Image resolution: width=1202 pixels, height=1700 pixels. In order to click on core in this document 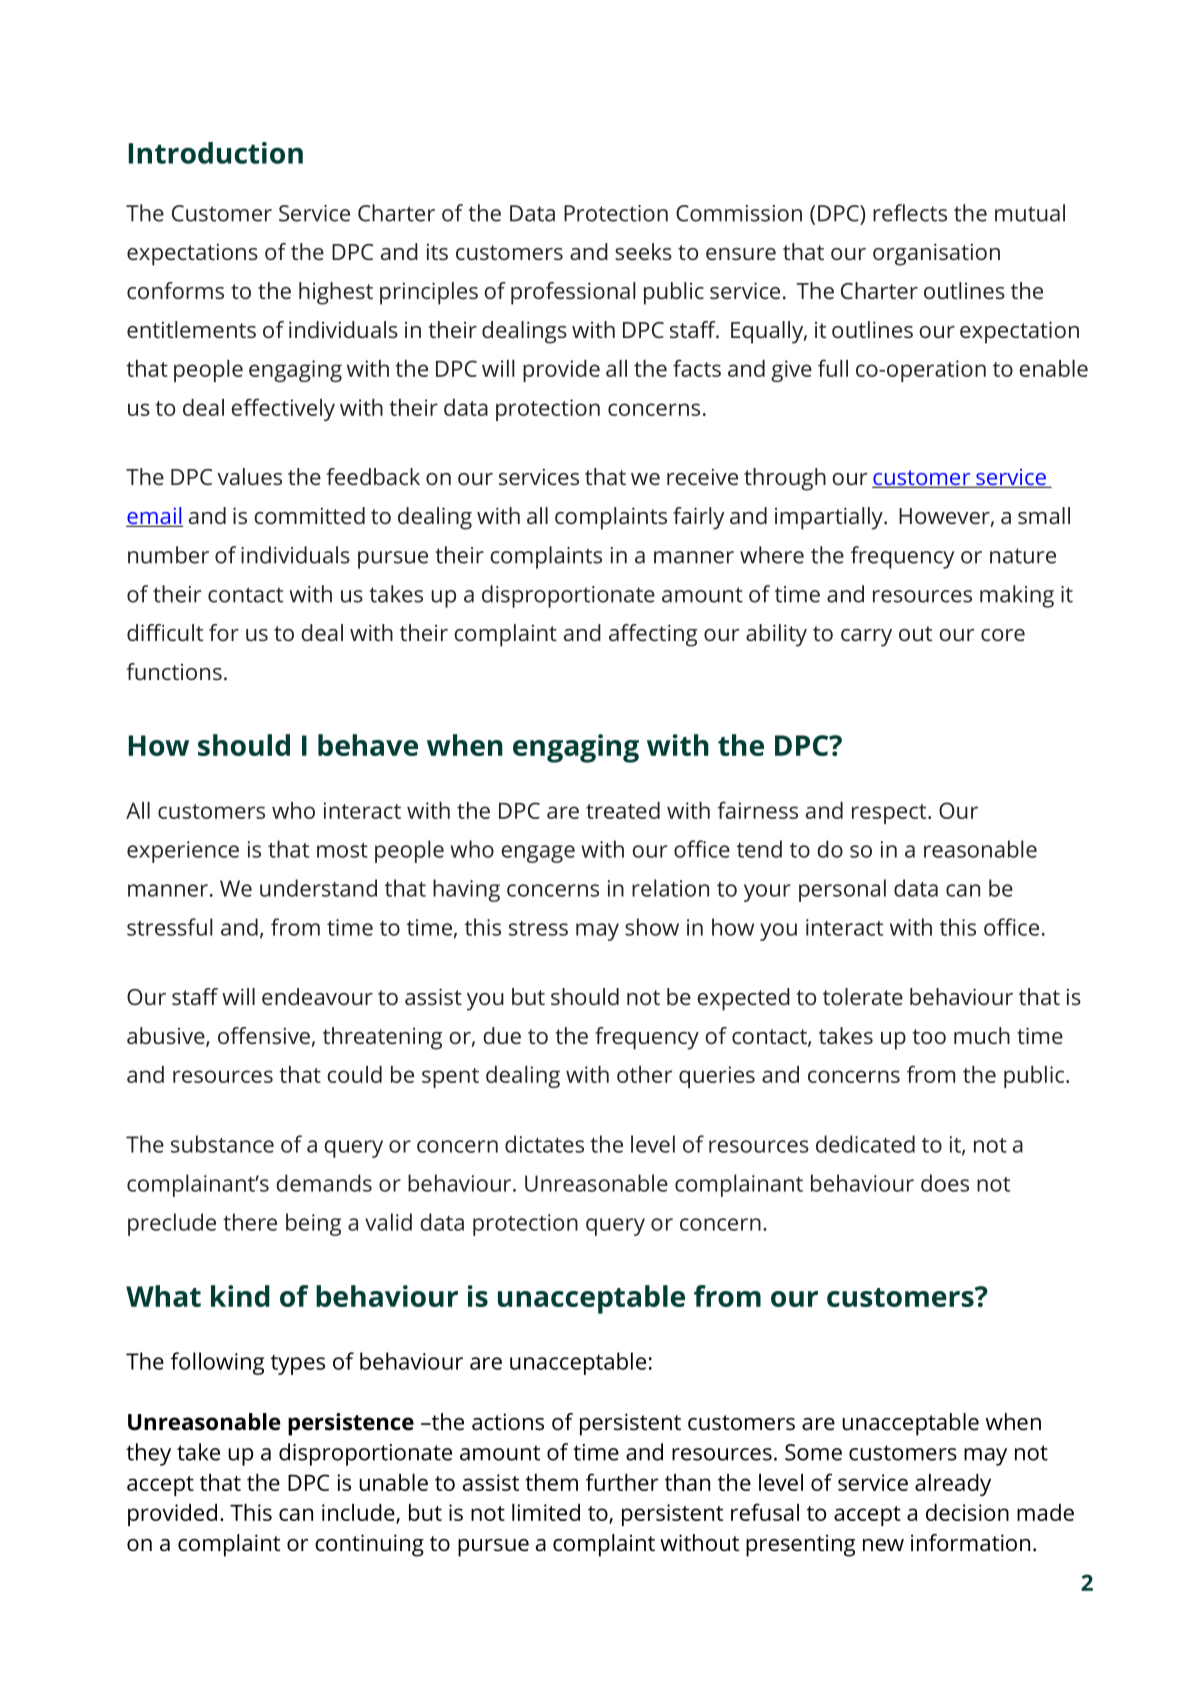, I will do `click(1003, 635)`.
